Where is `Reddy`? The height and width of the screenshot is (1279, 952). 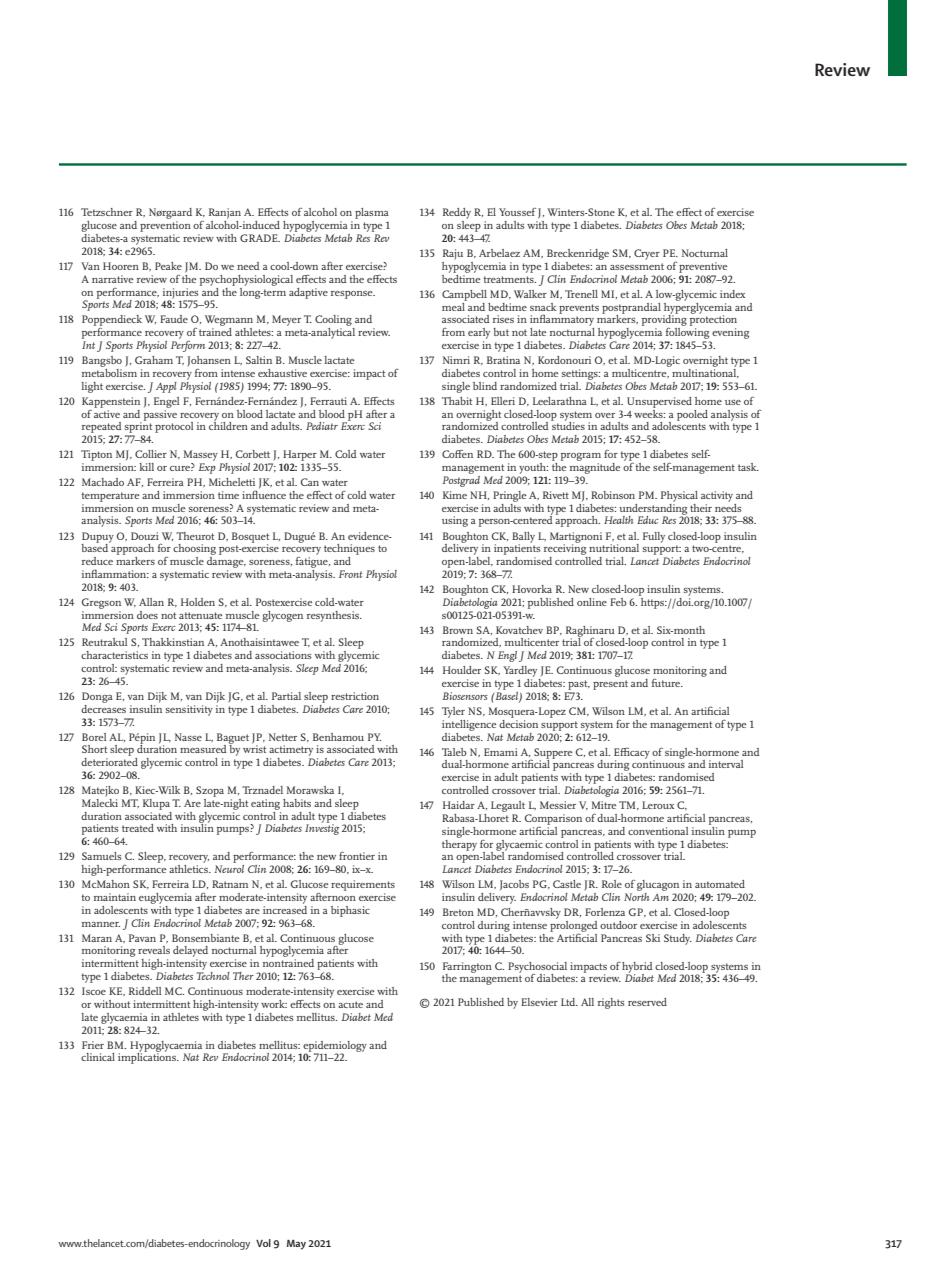 Reddy is located at coordinates (457, 215).
